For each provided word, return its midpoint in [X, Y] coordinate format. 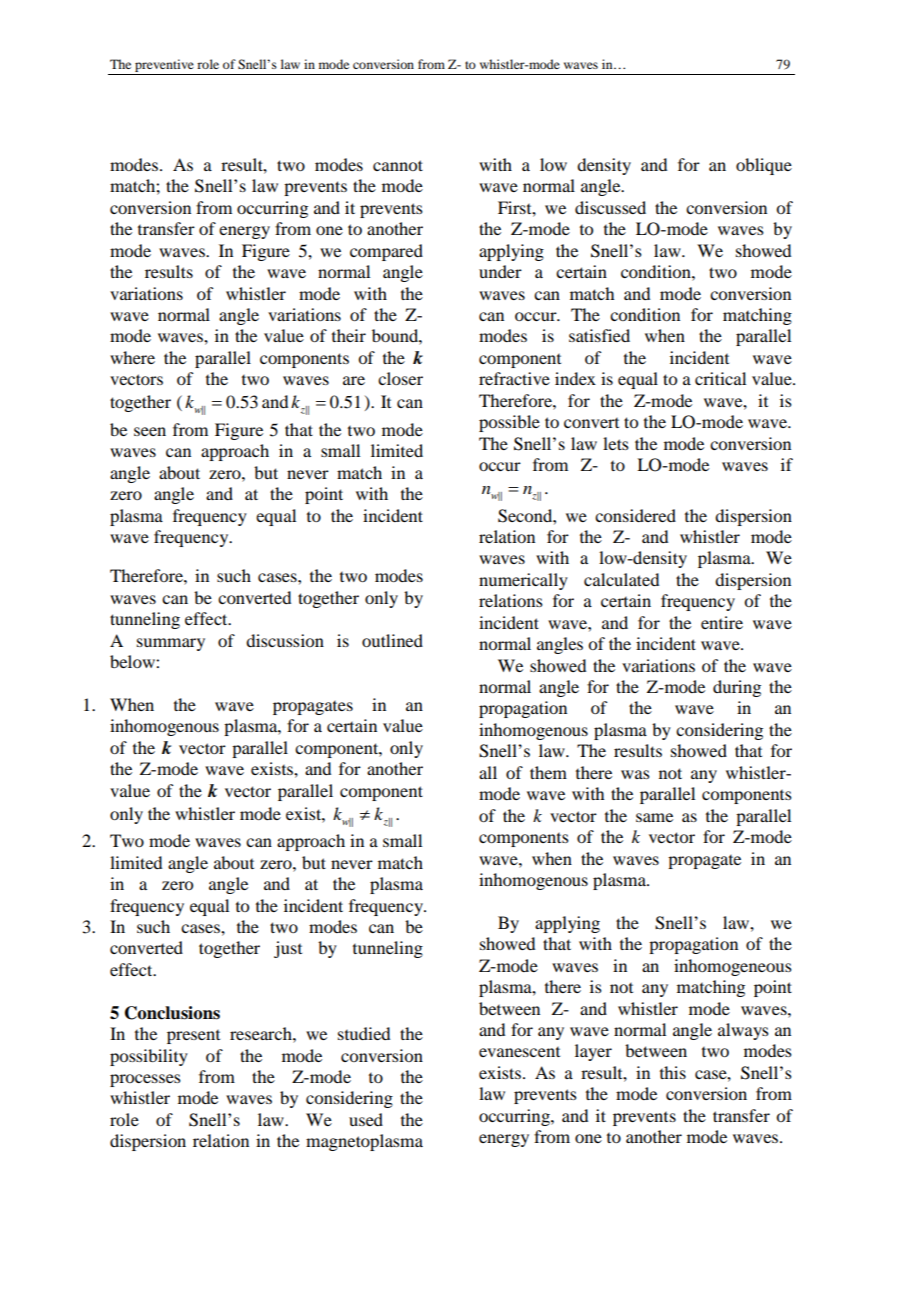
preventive [164, 65]
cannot [398, 165]
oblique [764, 166]
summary [171, 644]
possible [509, 423]
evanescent [519, 1052]
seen [150, 431]
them [548, 772]
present [193, 1037]
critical [720, 378]
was [635, 774]
